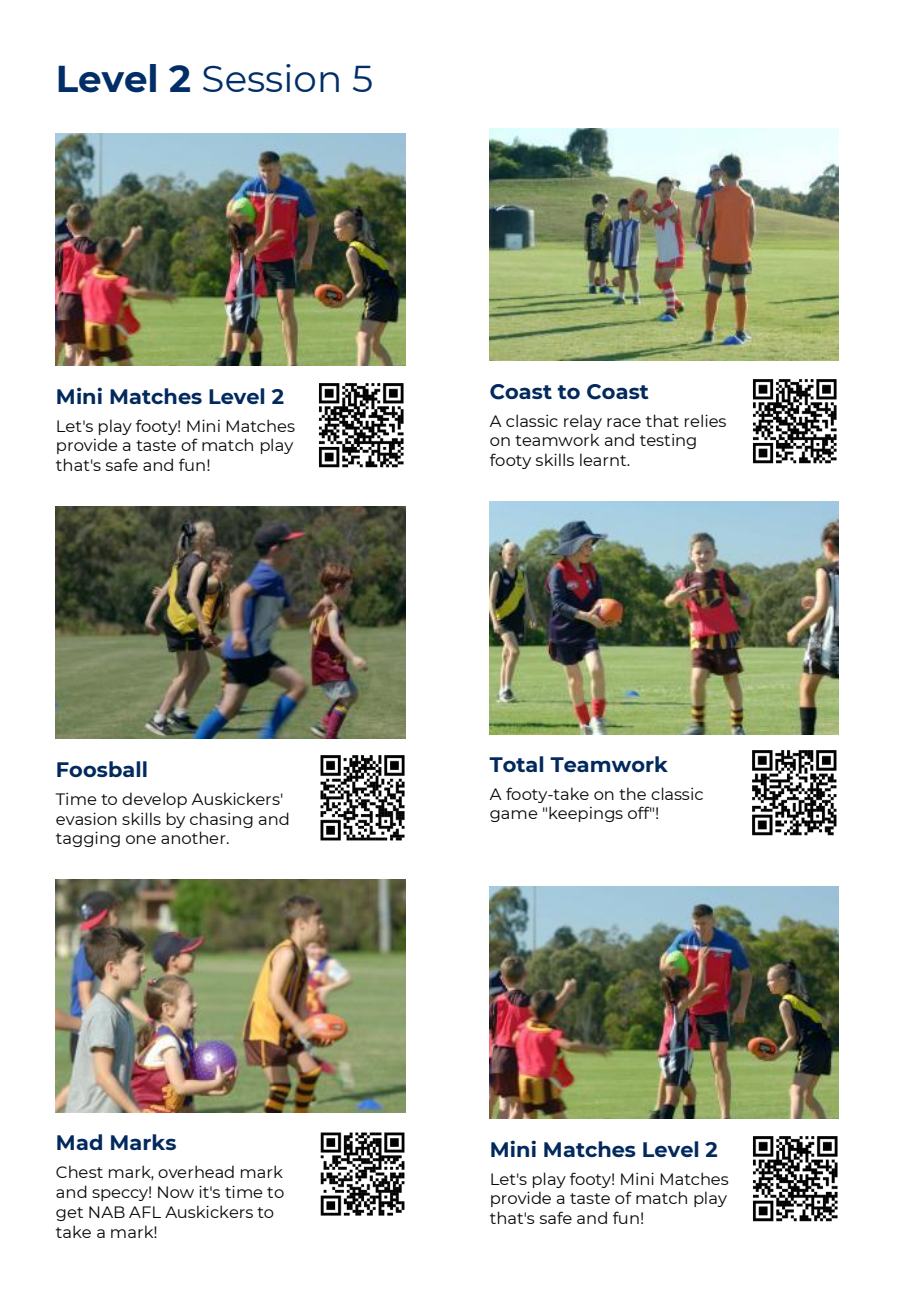 This document has height=1308, width=924. What do you see at coordinates (154, 800) in the document?
I see `develop` at bounding box center [154, 800].
